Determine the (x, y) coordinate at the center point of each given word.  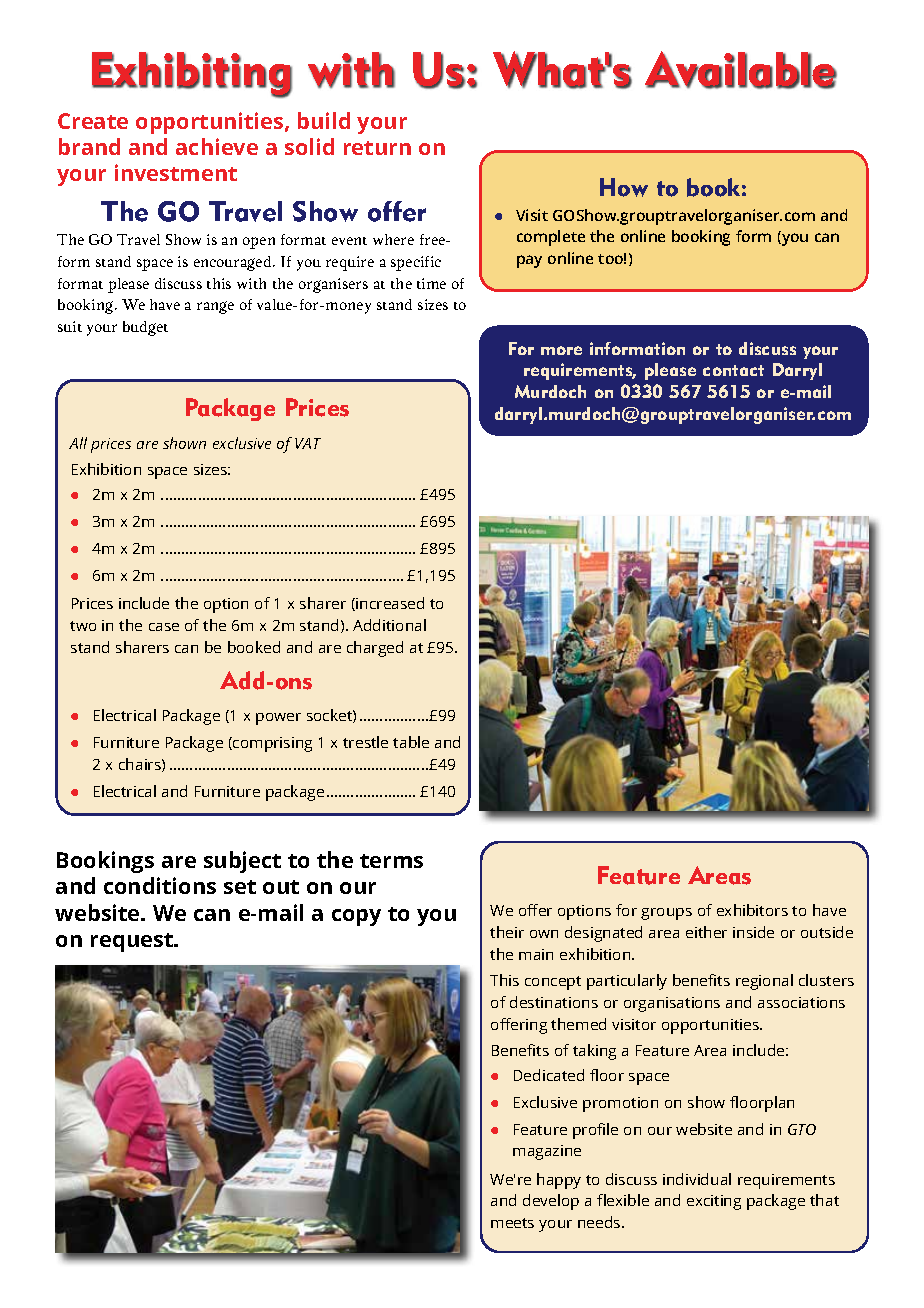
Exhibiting (192, 75)
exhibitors (752, 910)
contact (733, 370)
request (133, 942)
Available (741, 70)
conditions (160, 885)
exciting (714, 1202)
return (377, 148)
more (561, 350)
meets (512, 1223)
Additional (389, 625)
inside (753, 932)
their (507, 932)
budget (145, 328)
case (164, 627)
